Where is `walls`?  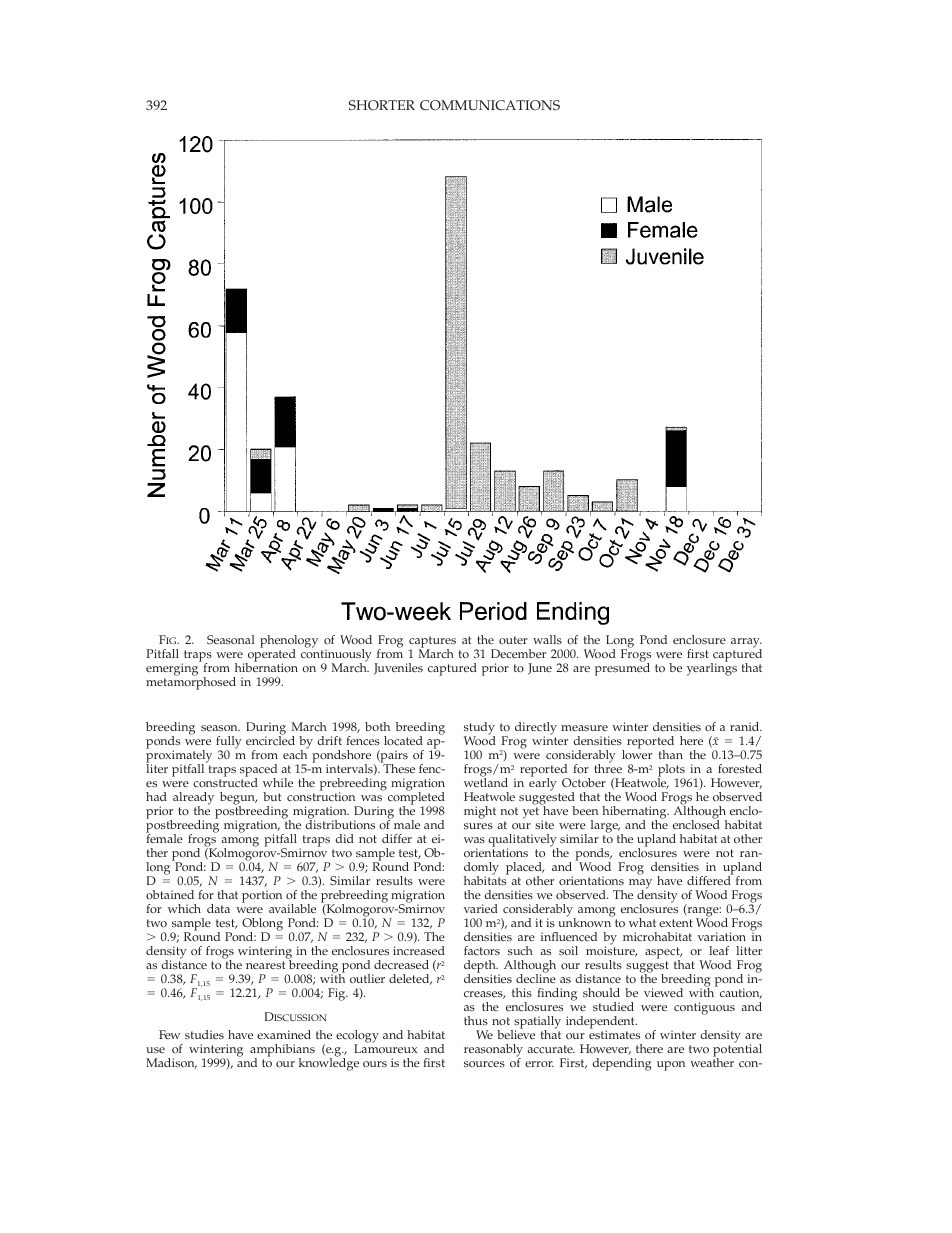
walls is located at coordinates (547, 639).
